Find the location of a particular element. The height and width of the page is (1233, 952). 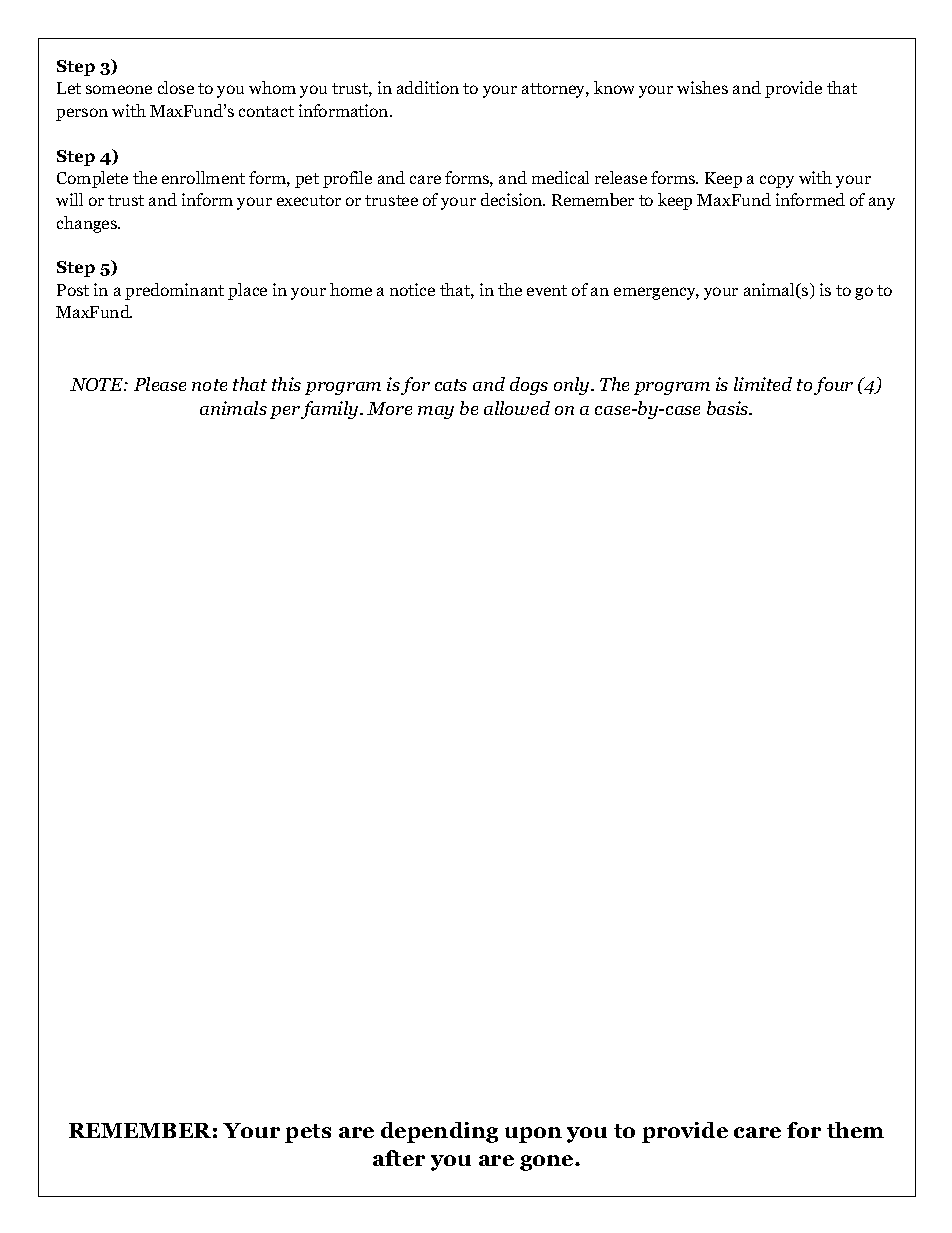

may is located at coordinates (436, 412).
